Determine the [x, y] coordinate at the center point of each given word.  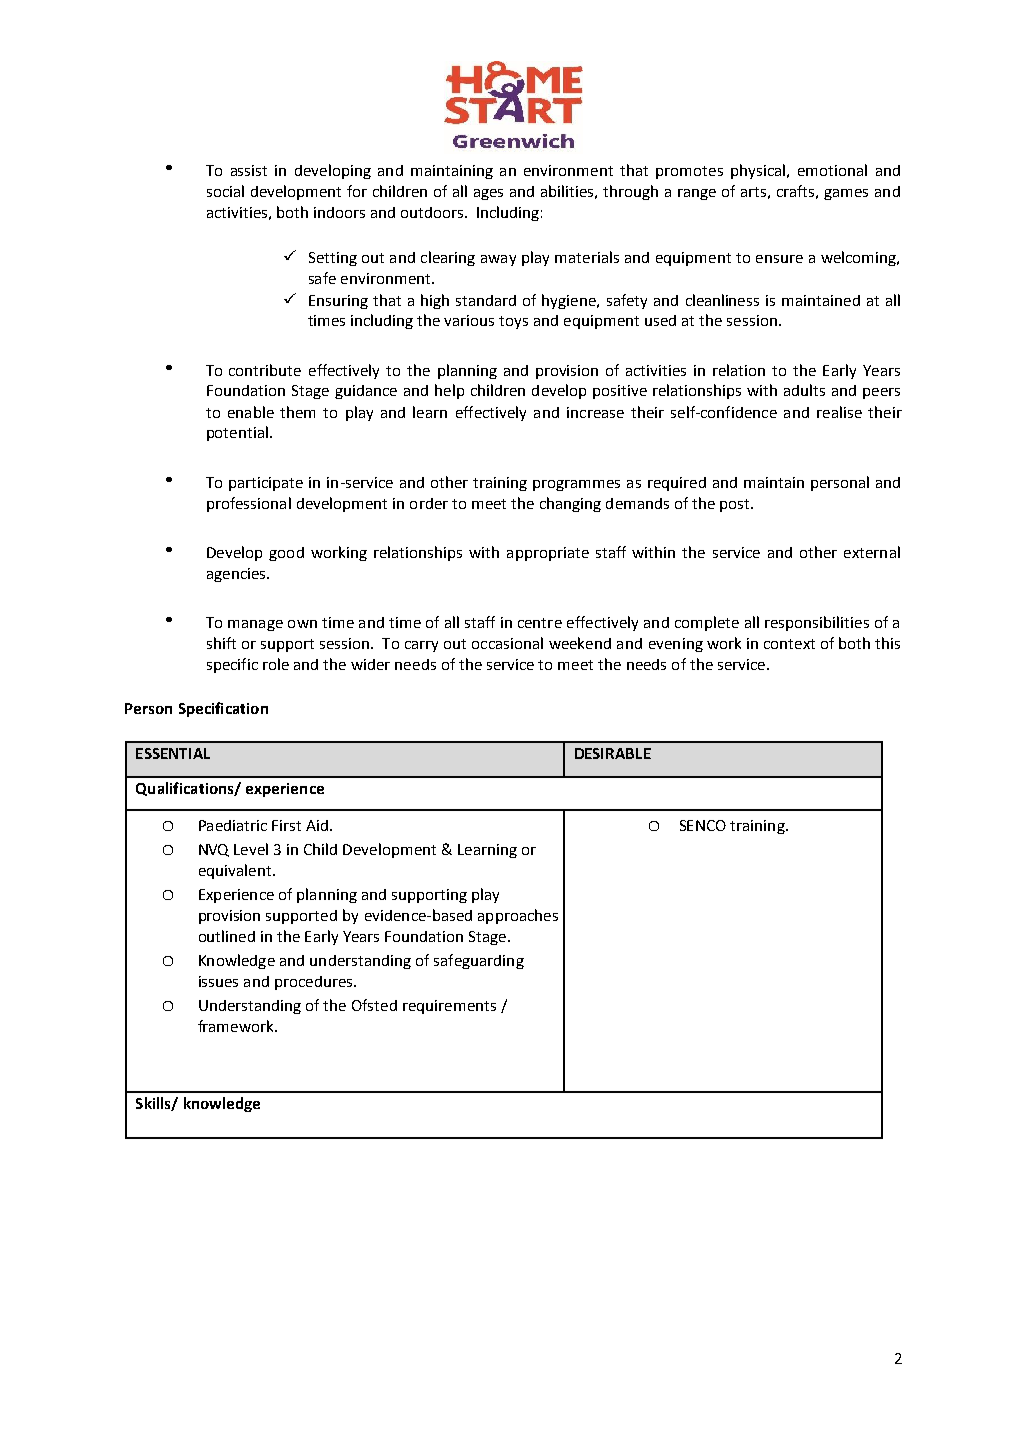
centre [540, 623]
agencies [237, 575]
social [225, 191]
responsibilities [817, 623]
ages [488, 194]
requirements [449, 1007]
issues [218, 981]
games [846, 194]
